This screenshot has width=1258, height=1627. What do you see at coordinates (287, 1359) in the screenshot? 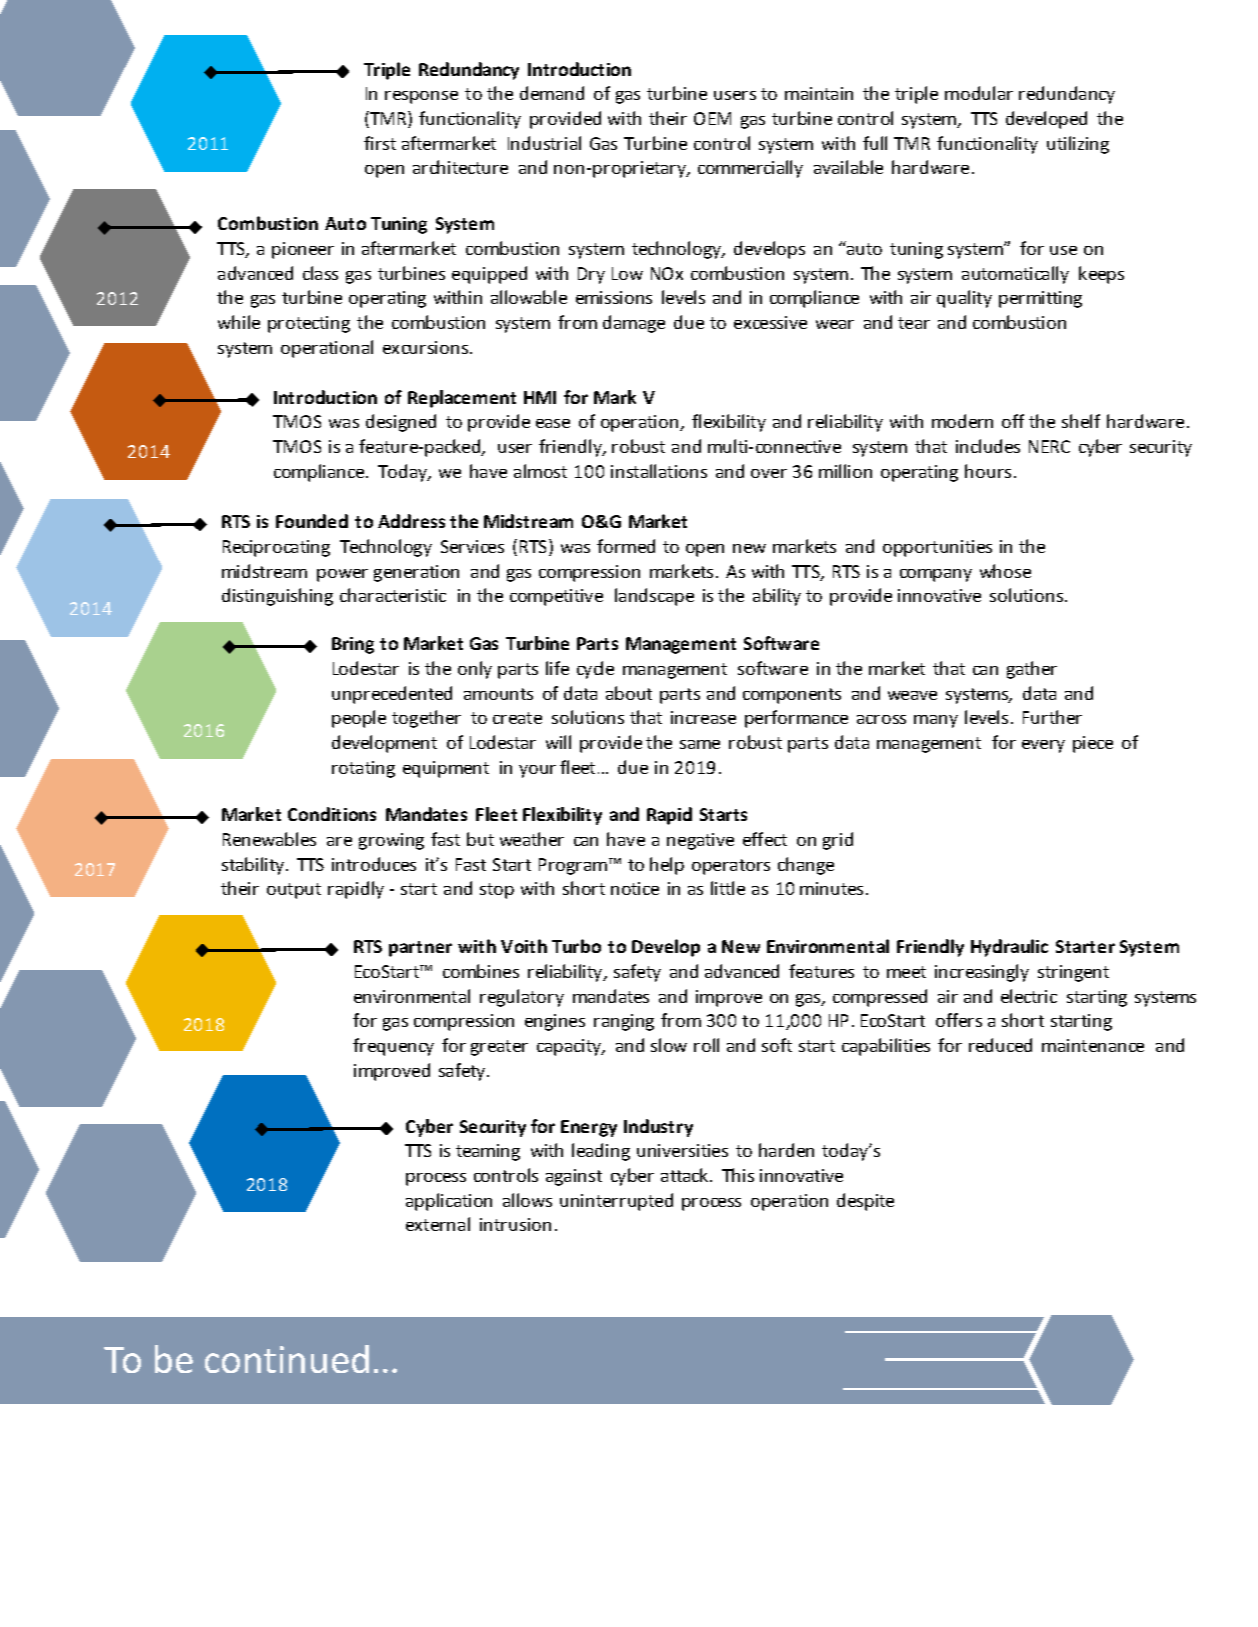
I see `continued` at bounding box center [287, 1359].
